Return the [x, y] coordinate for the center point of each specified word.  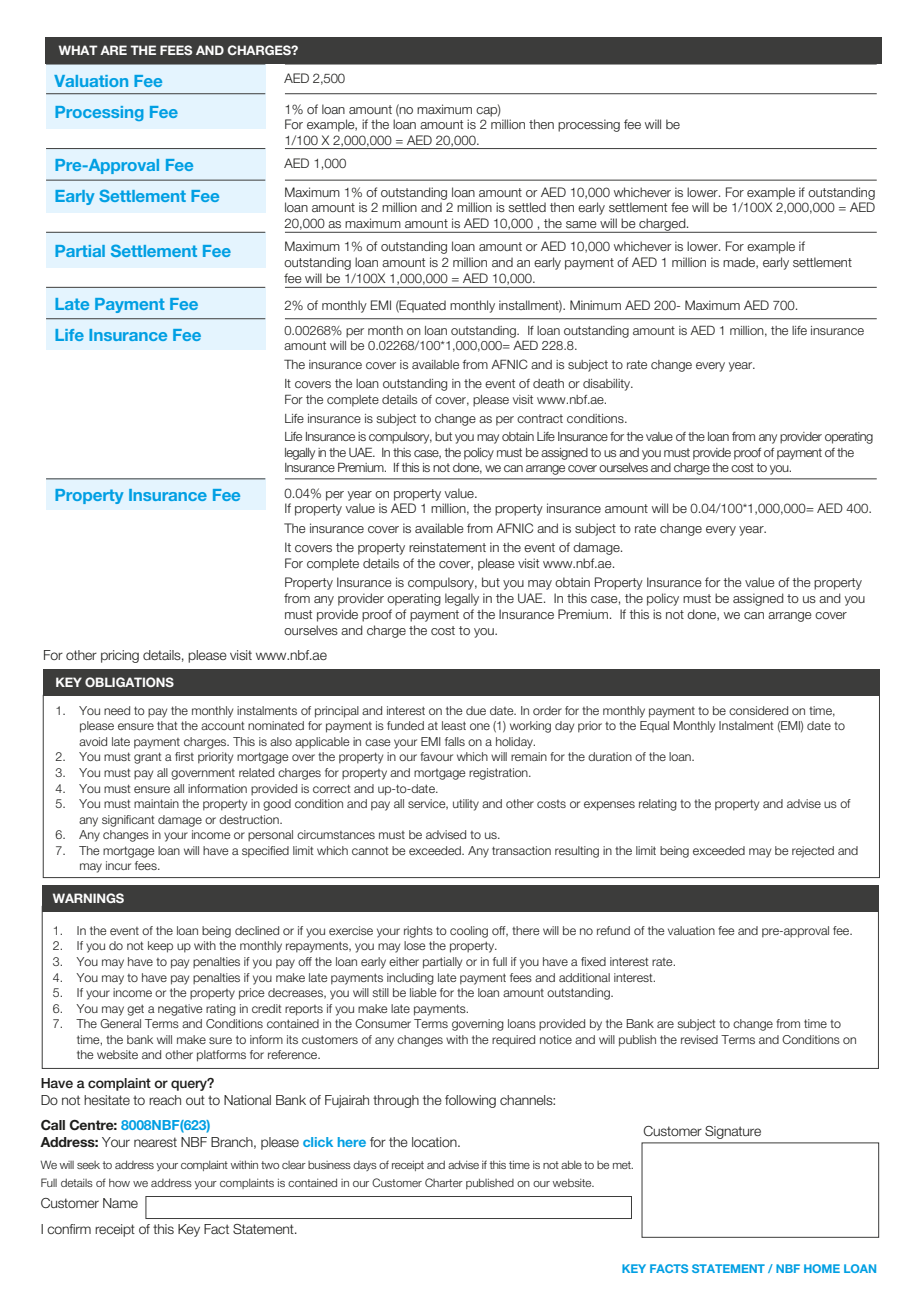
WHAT [78, 50]
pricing [120, 656]
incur [118, 865]
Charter [444, 1182]
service [428, 804]
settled [527, 207]
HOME [822, 1268]
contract [540, 418]
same [581, 224]
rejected [813, 852]
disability [608, 385]
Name [120, 1203]
